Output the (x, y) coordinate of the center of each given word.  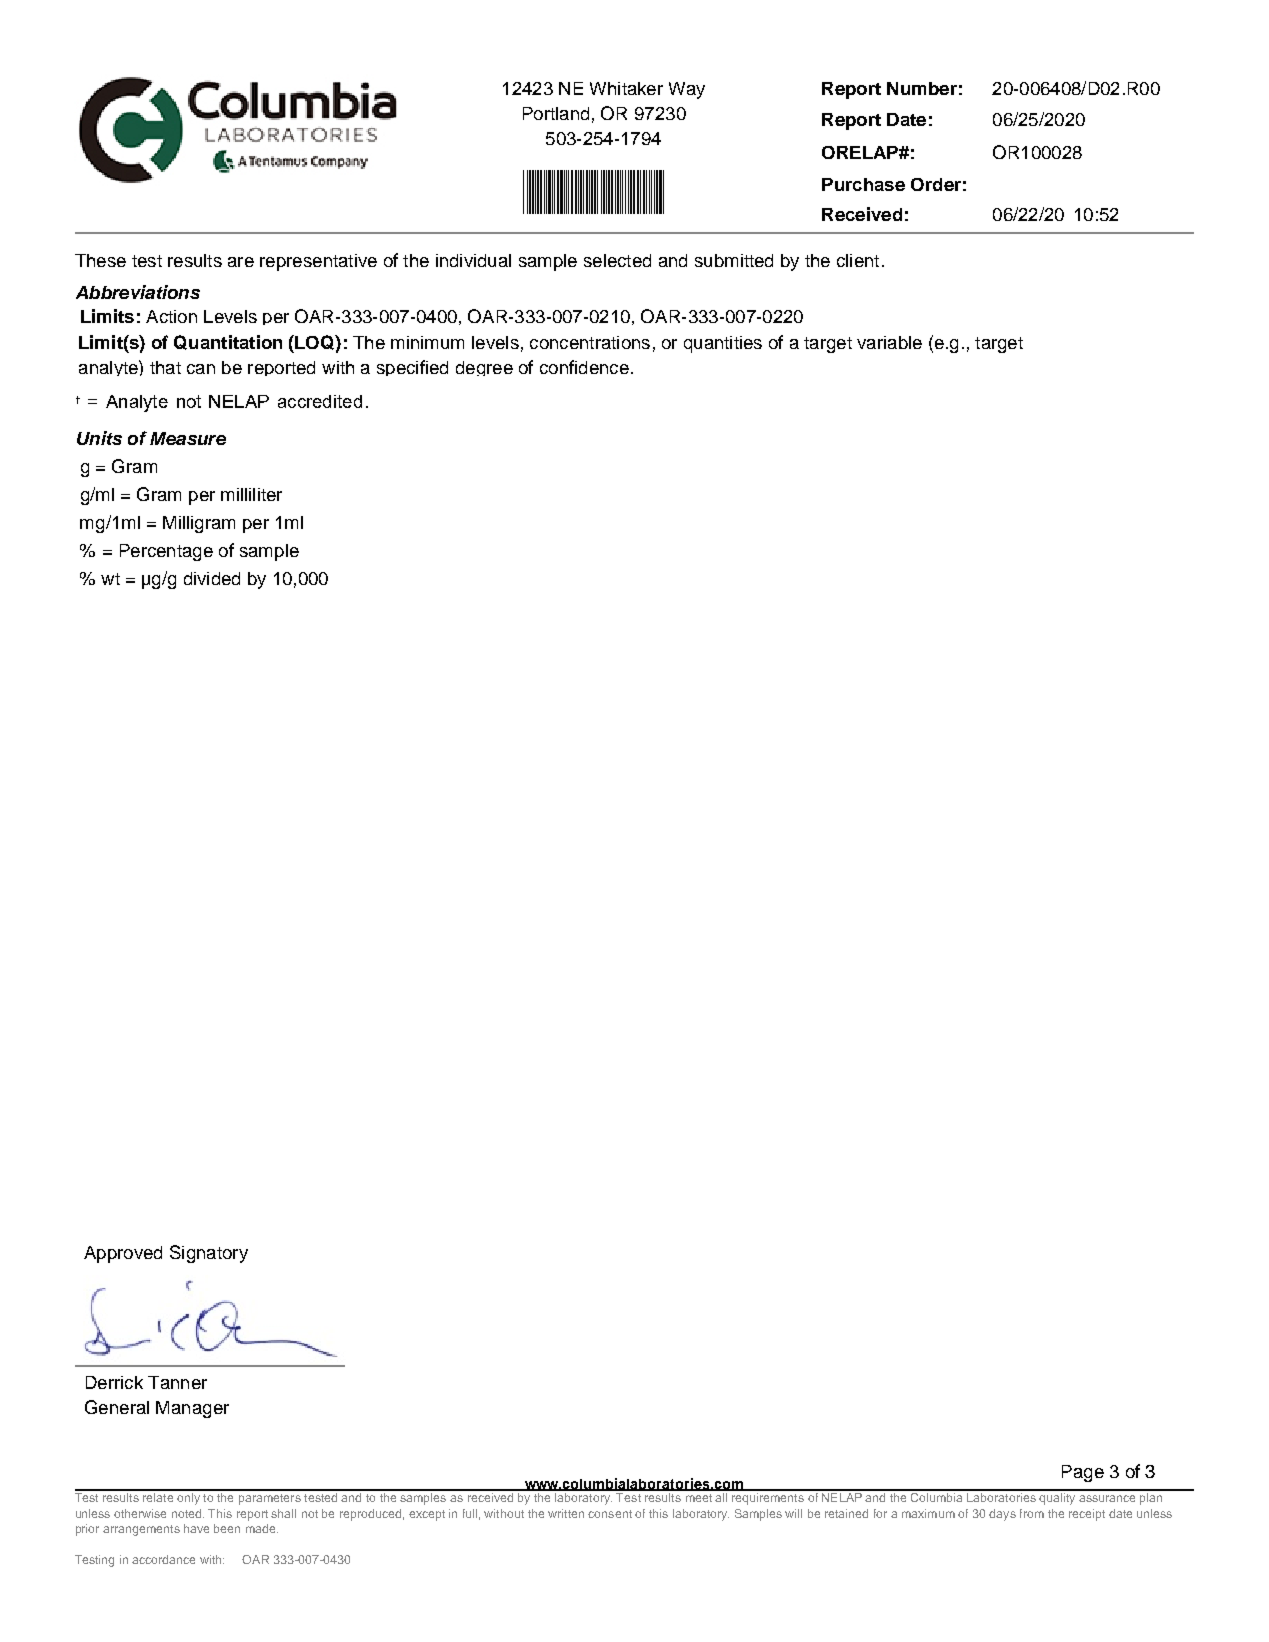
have (196, 1528)
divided (212, 578)
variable (889, 342)
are (241, 262)
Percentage (166, 552)
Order (936, 184)
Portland (556, 113)
